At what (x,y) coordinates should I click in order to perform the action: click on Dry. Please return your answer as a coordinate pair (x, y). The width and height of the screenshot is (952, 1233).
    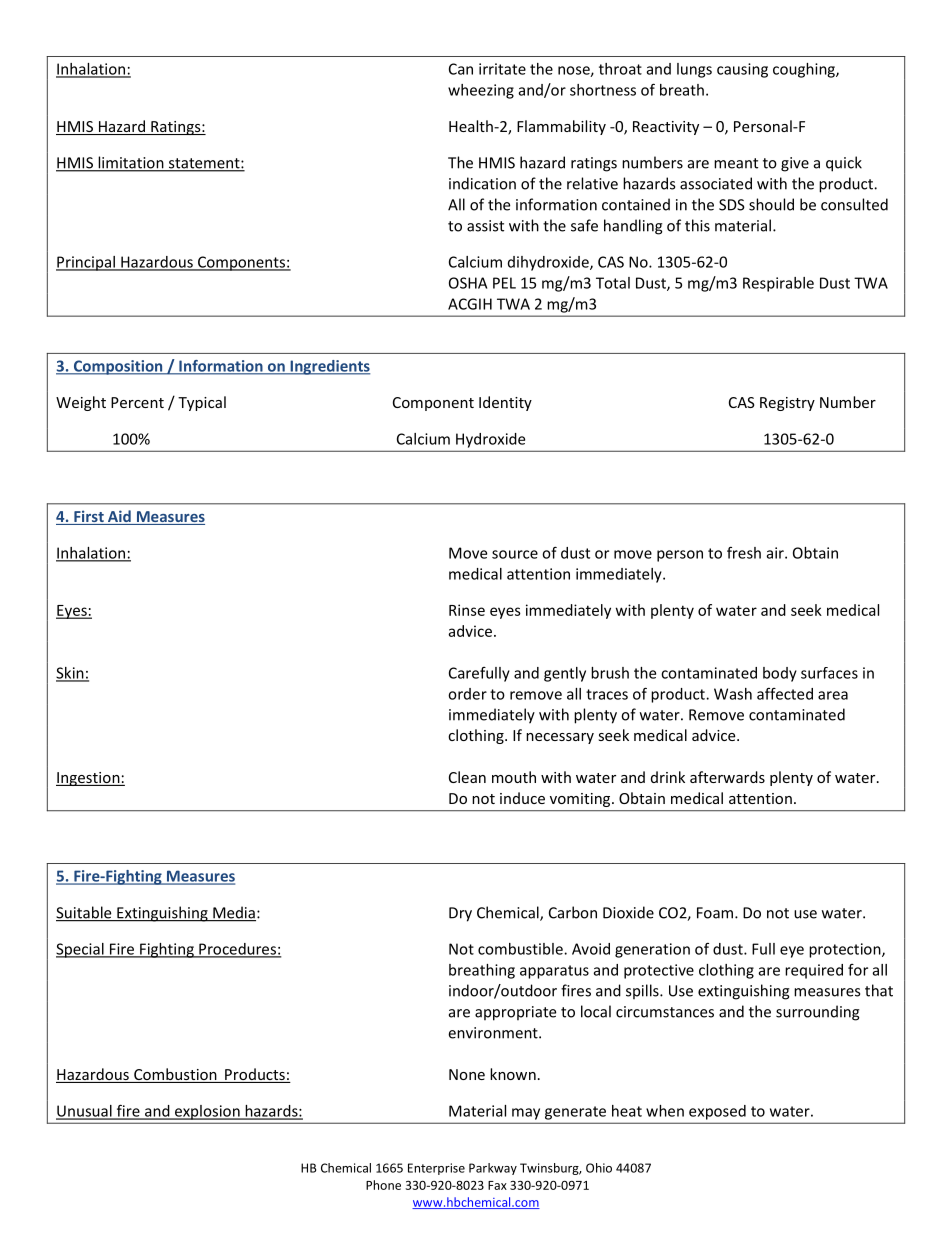
    Looking at the image, I should click on (460, 914).
